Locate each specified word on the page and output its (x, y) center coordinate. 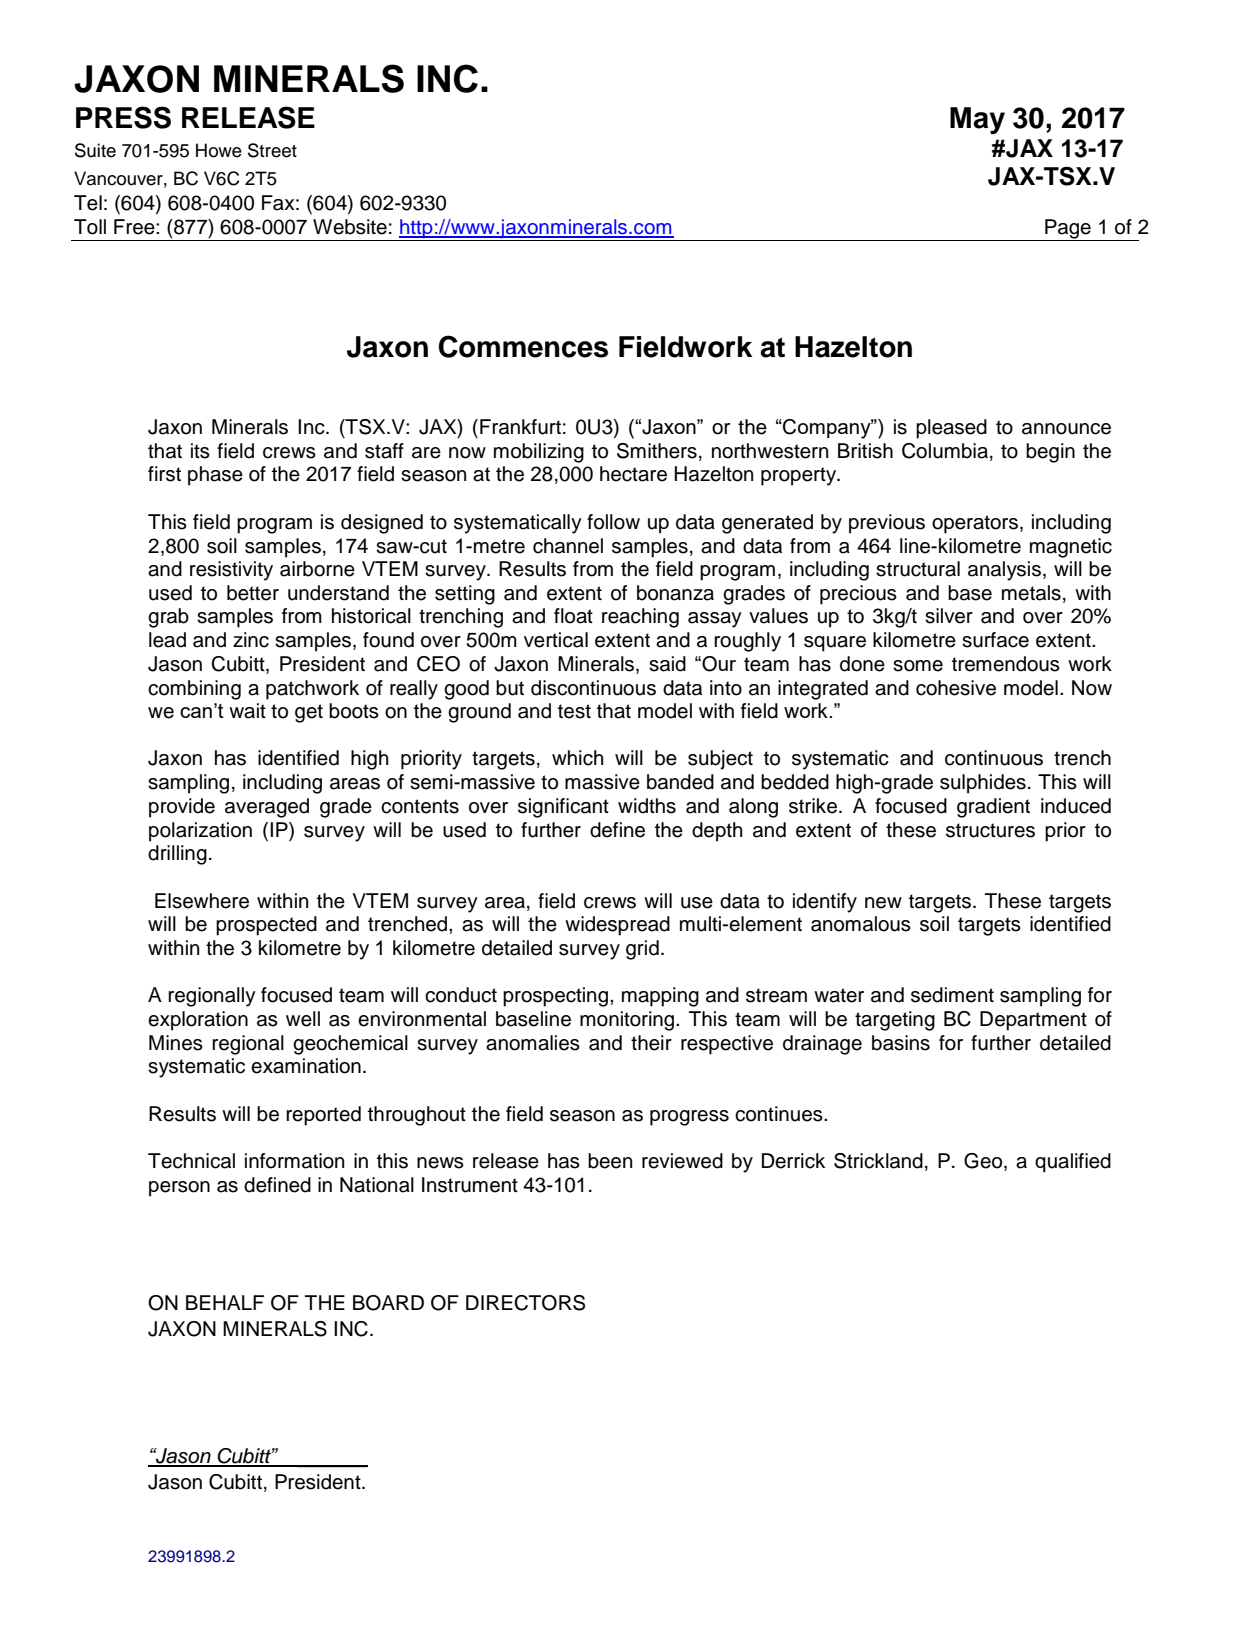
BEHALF (225, 1302)
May (977, 121)
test (574, 711)
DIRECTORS (525, 1303)
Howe (219, 150)
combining (194, 690)
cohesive (956, 688)
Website (350, 227)
